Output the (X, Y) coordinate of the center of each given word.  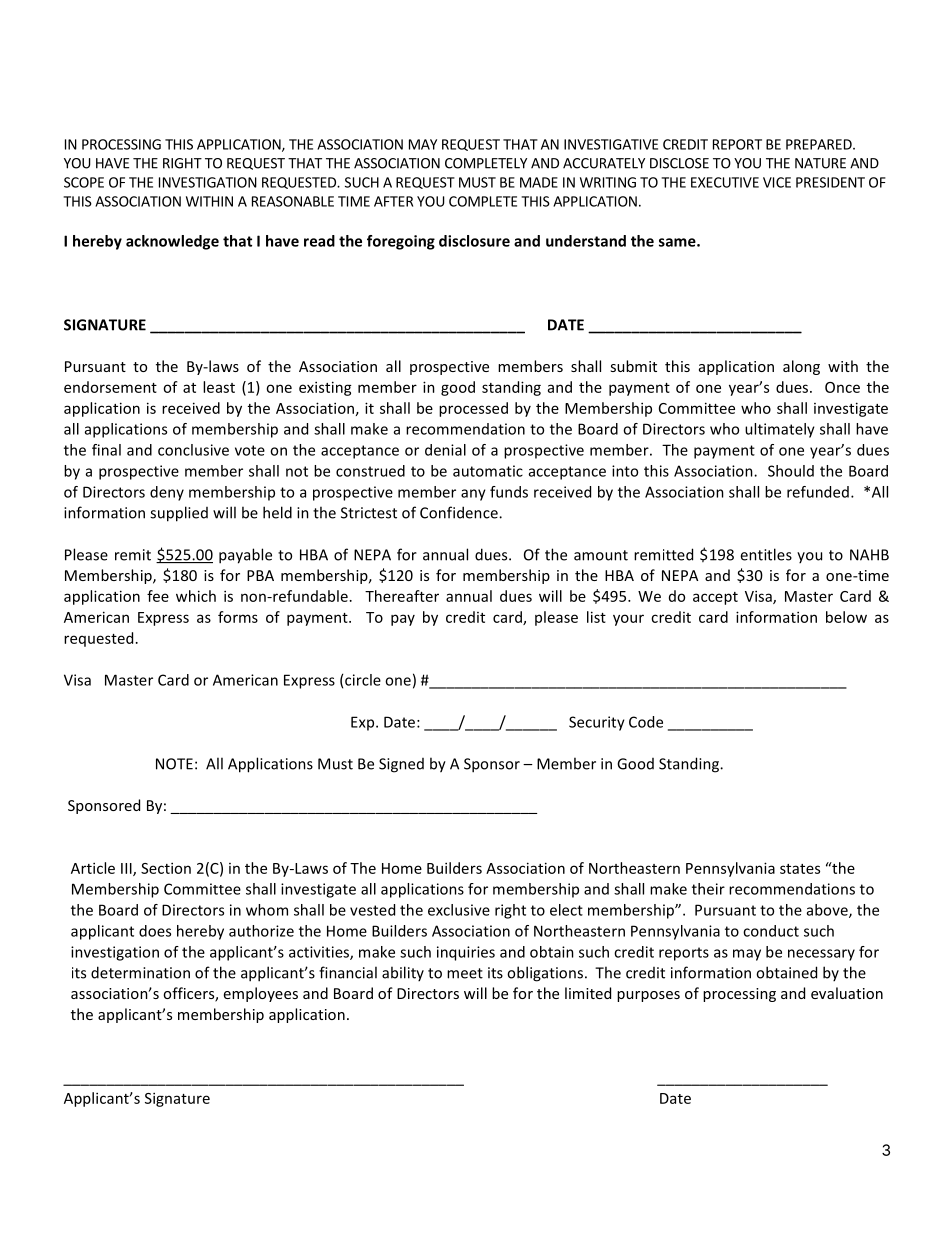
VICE (777, 182)
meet (465, 973)
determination (140, 972)
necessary (821, 955)
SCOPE (84, 182)
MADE (539, 182)
